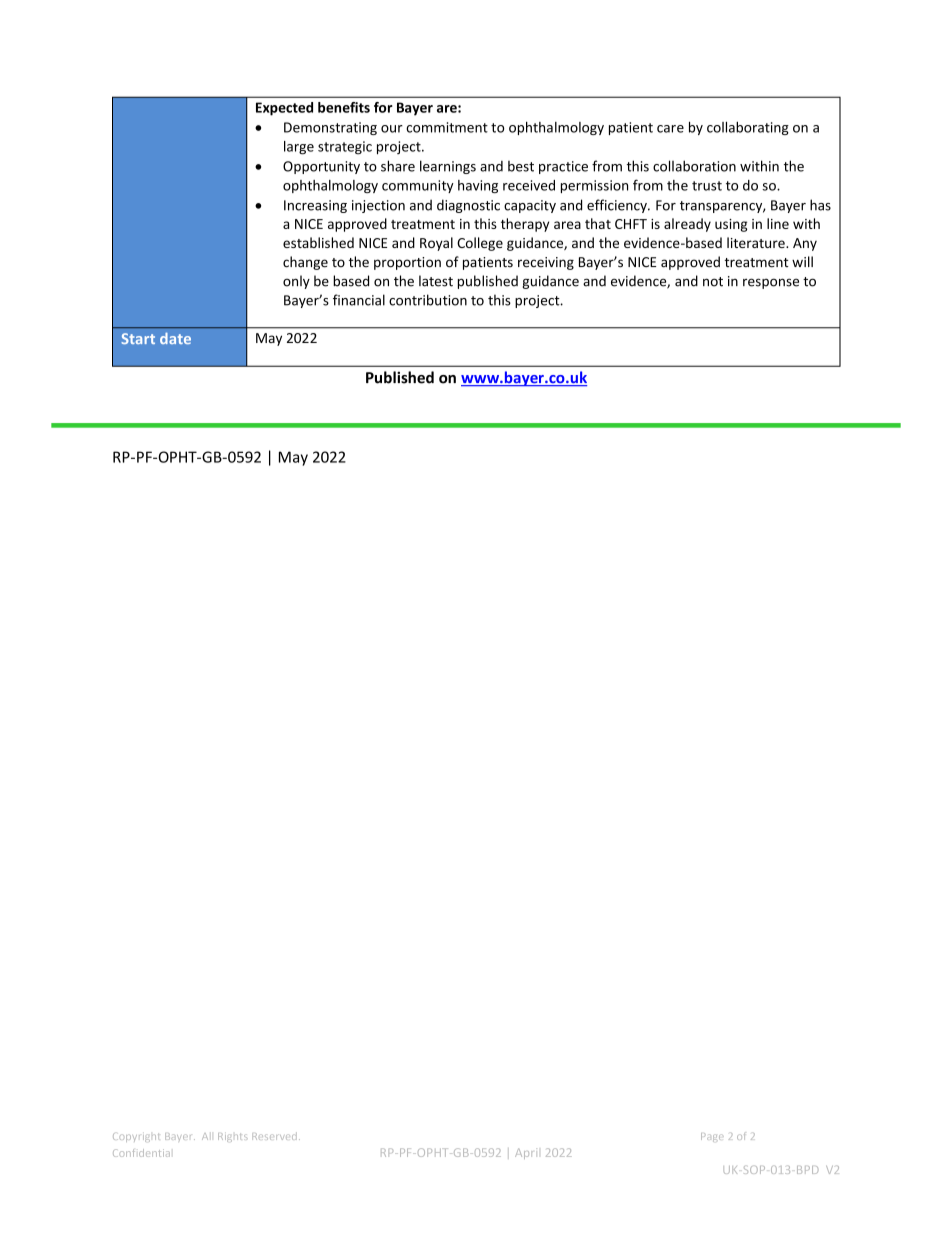 The image size is (952, 1233). What do you see at coordinates (232, 1137) in the screenshot?
I see `Rights` at bounding box center [232, 1137].
